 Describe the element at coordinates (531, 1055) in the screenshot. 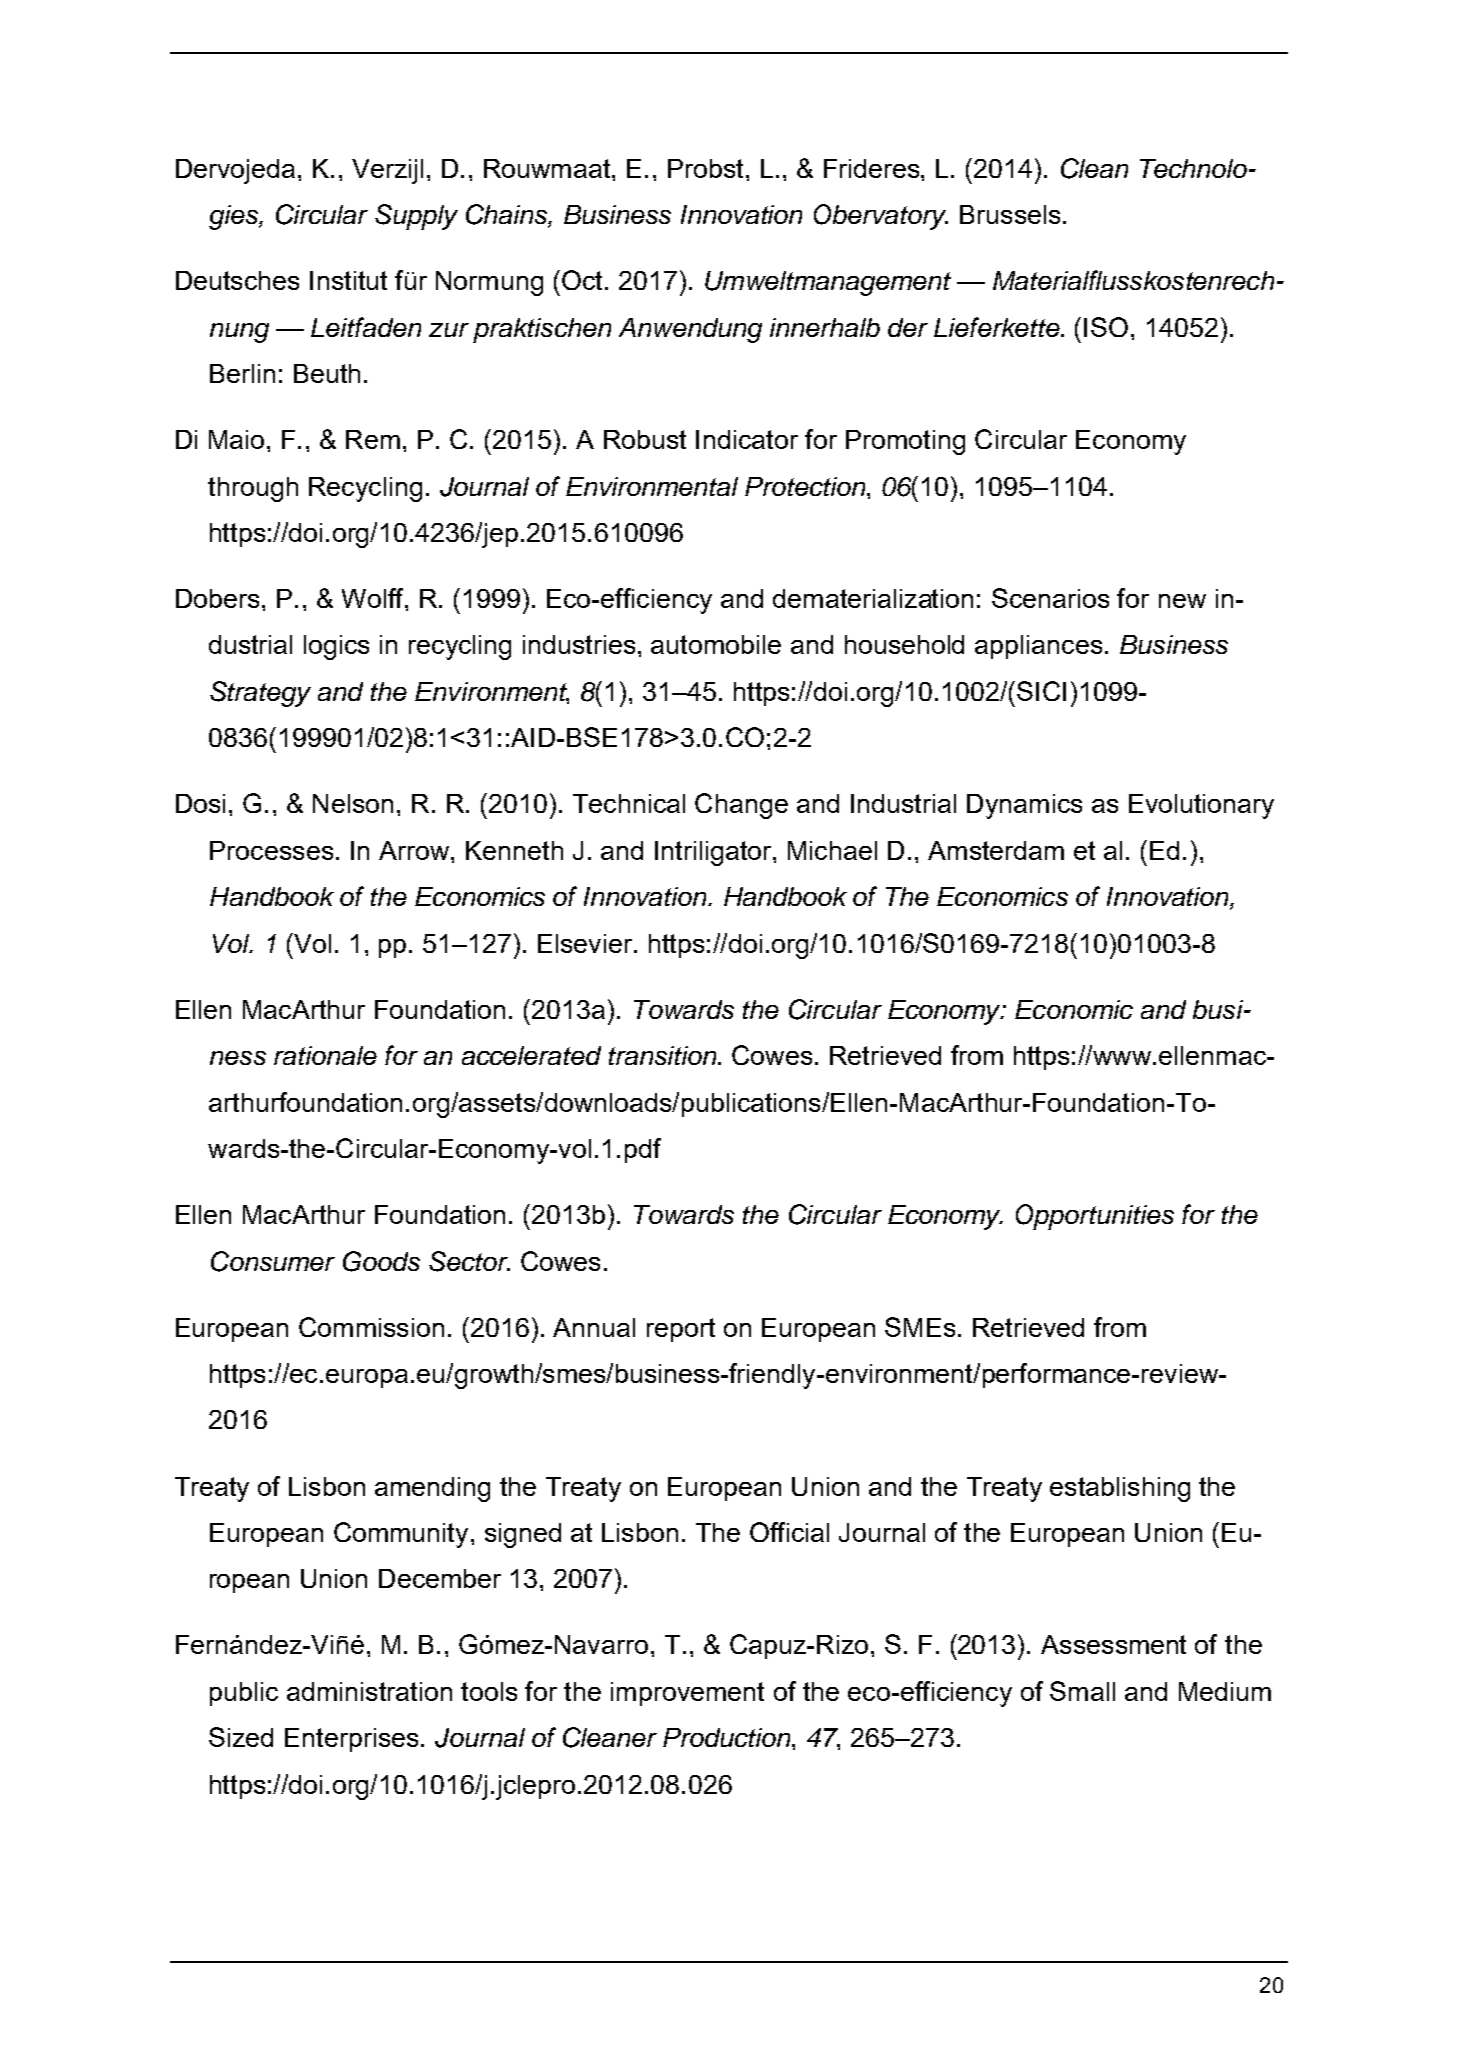

I see `accelerated` at that location.
